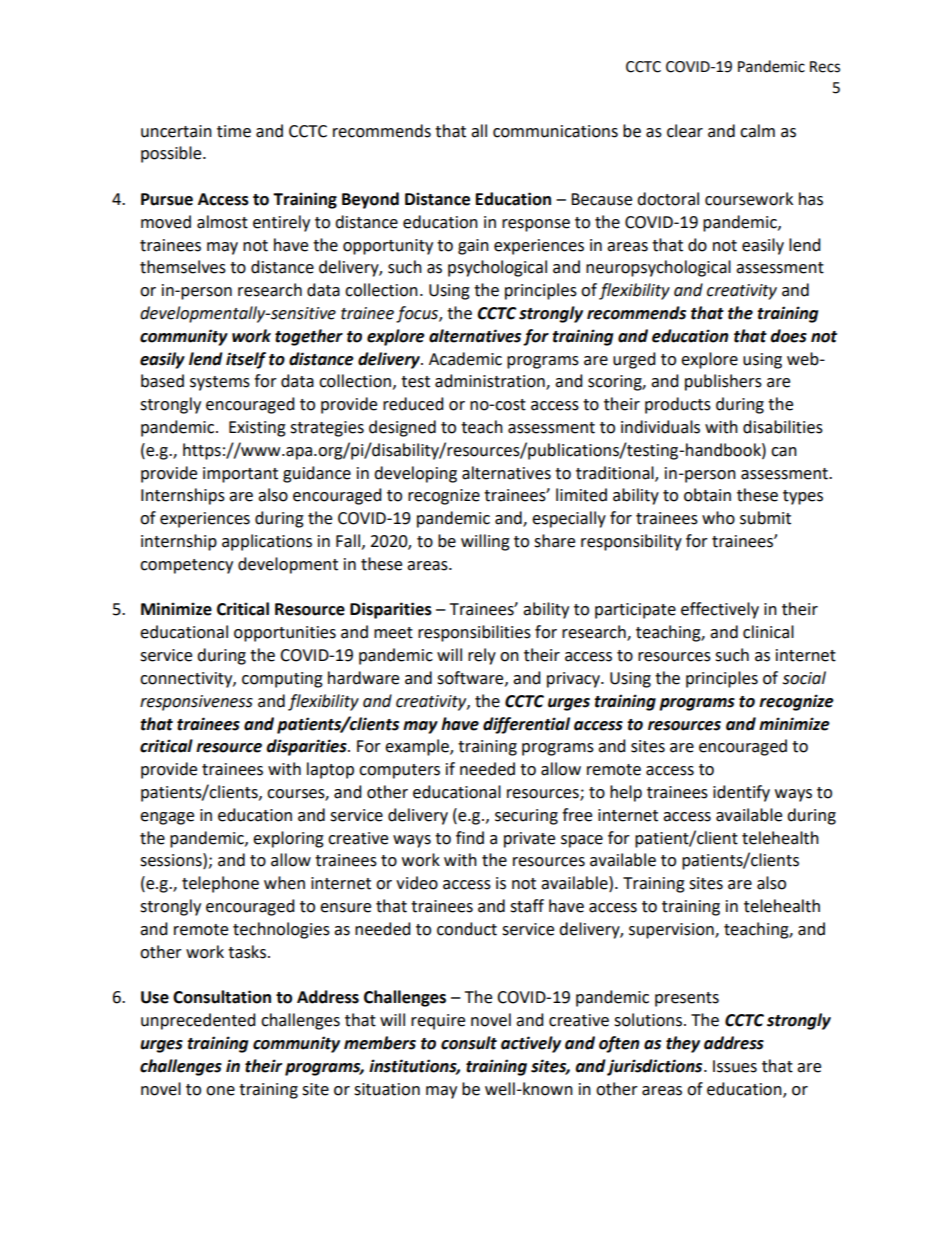 The width and height of the screenshot is (952, 1233). Describe the element at coordinates (267, 542) in the screenshot. I see `applications` at that location.
